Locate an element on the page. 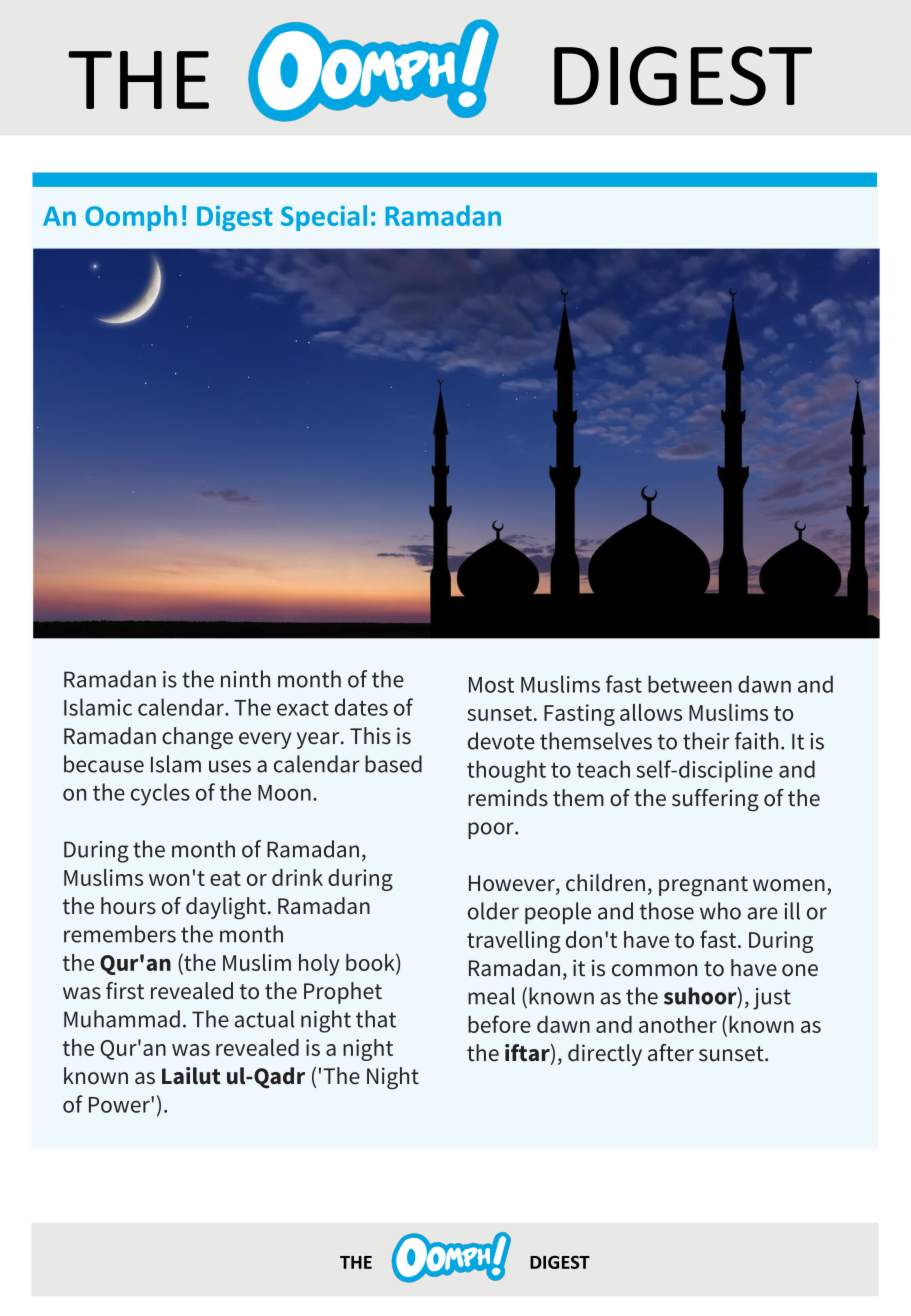 Image resolution: width=911 pixels, height=1316 pixels. change is located at coordinates (197, 738).
